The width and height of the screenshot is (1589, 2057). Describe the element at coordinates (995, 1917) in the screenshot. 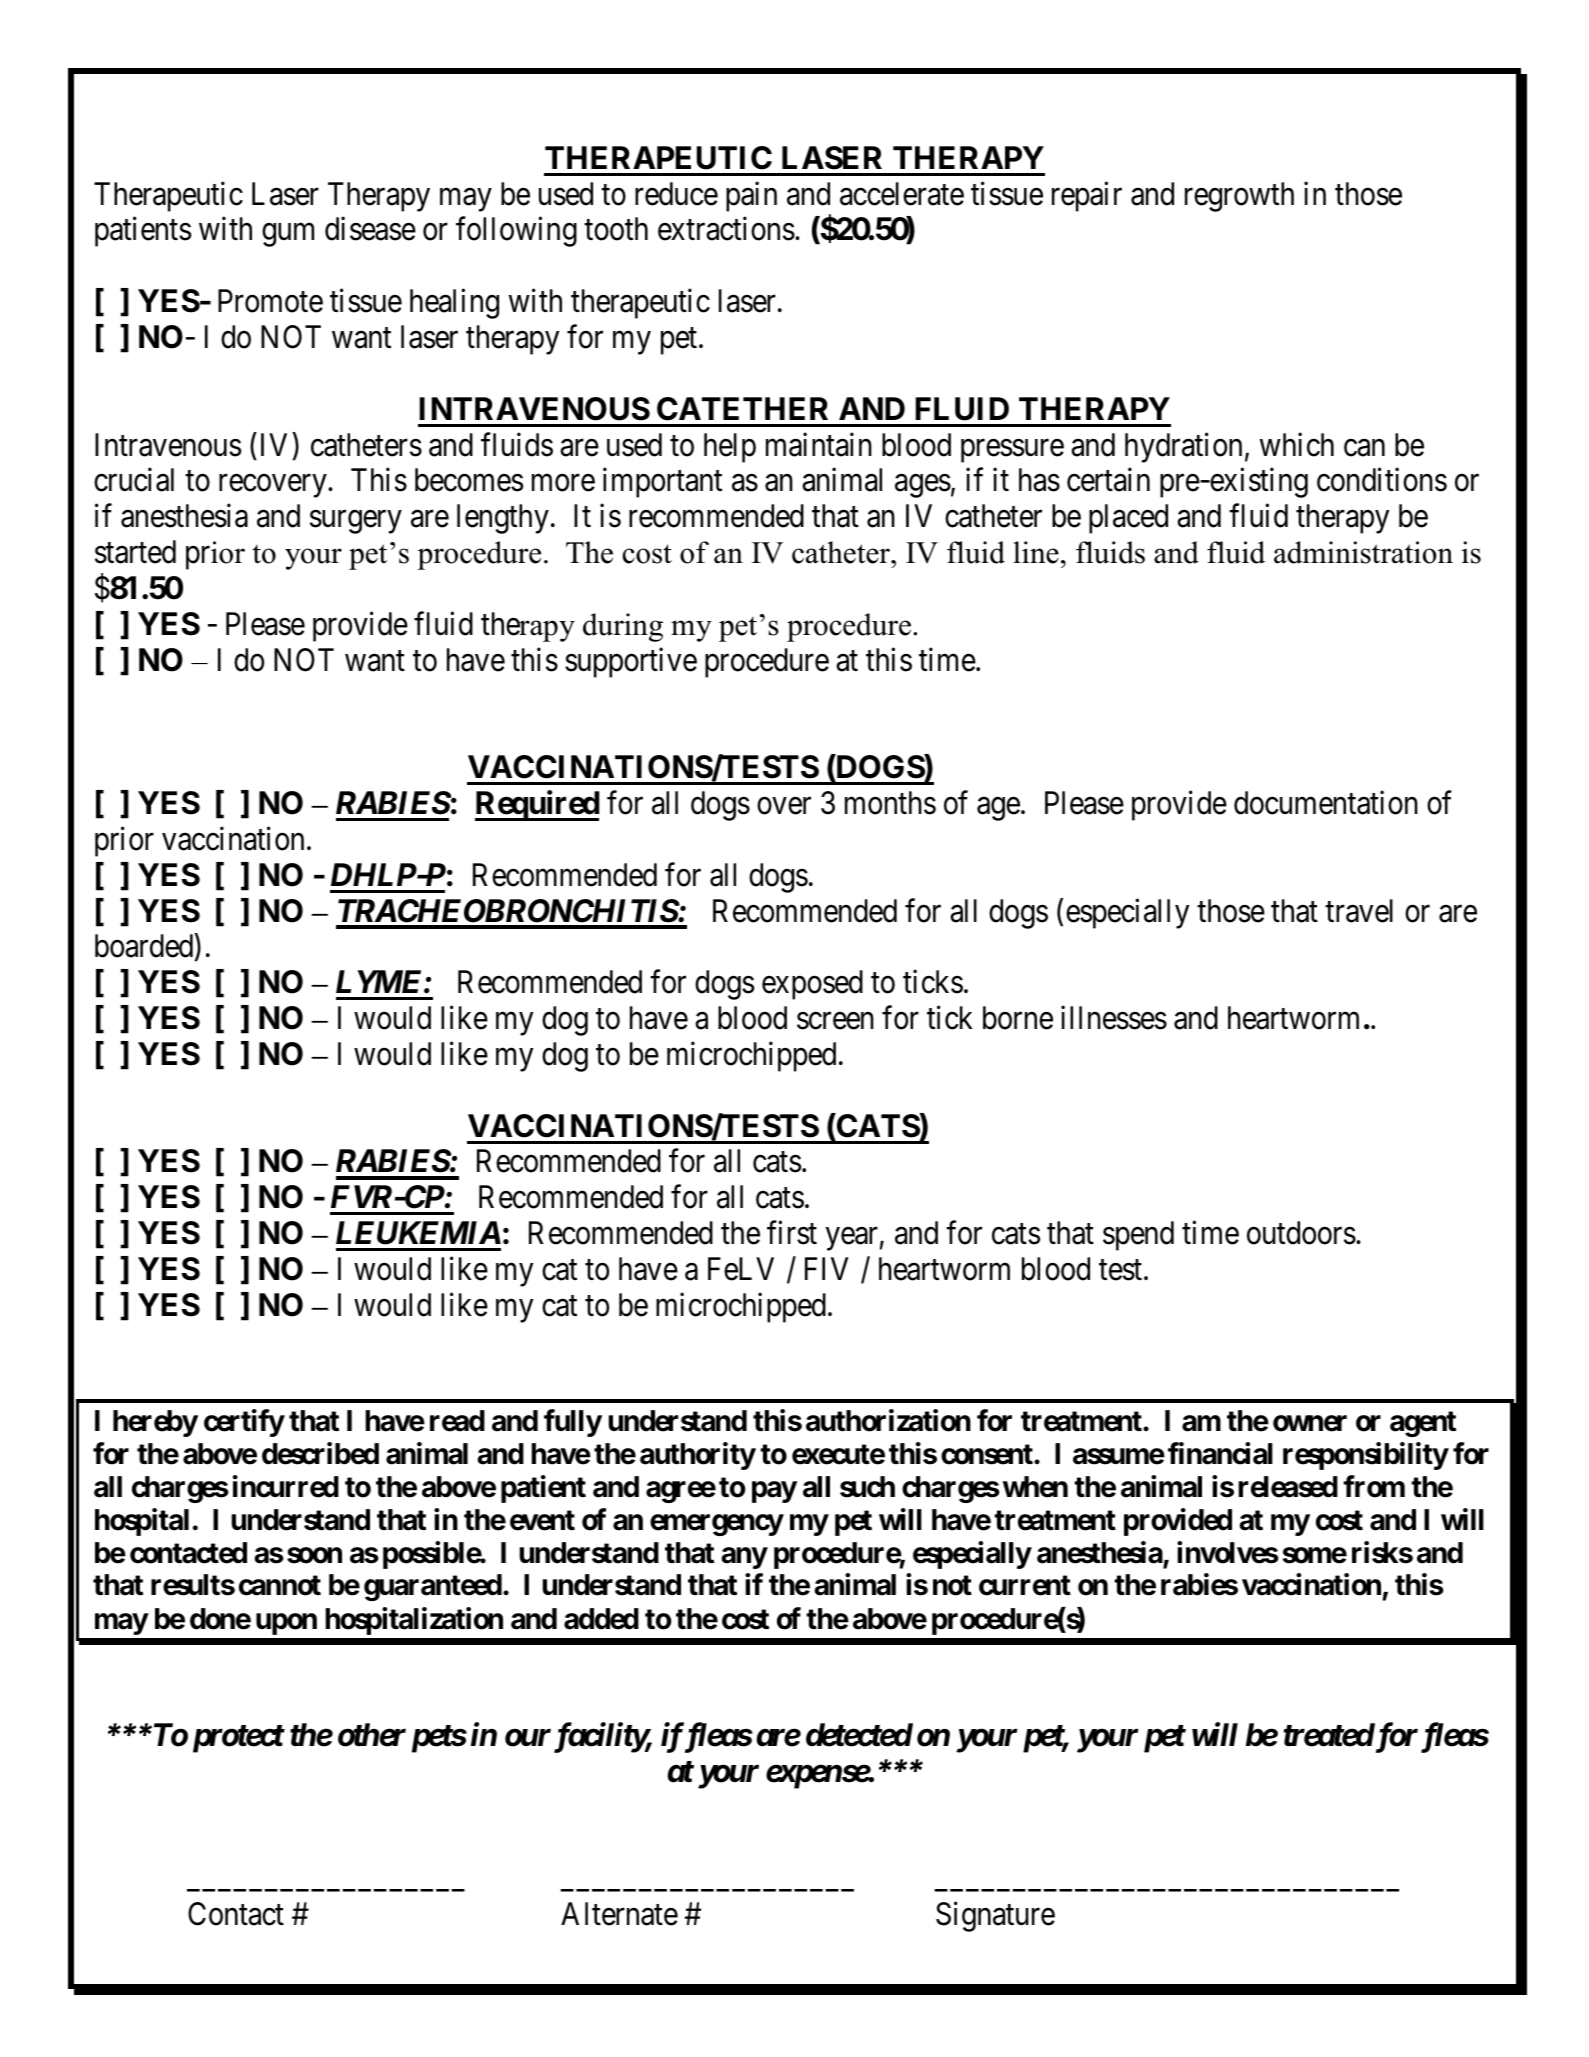

I see `Signature` at that location.
